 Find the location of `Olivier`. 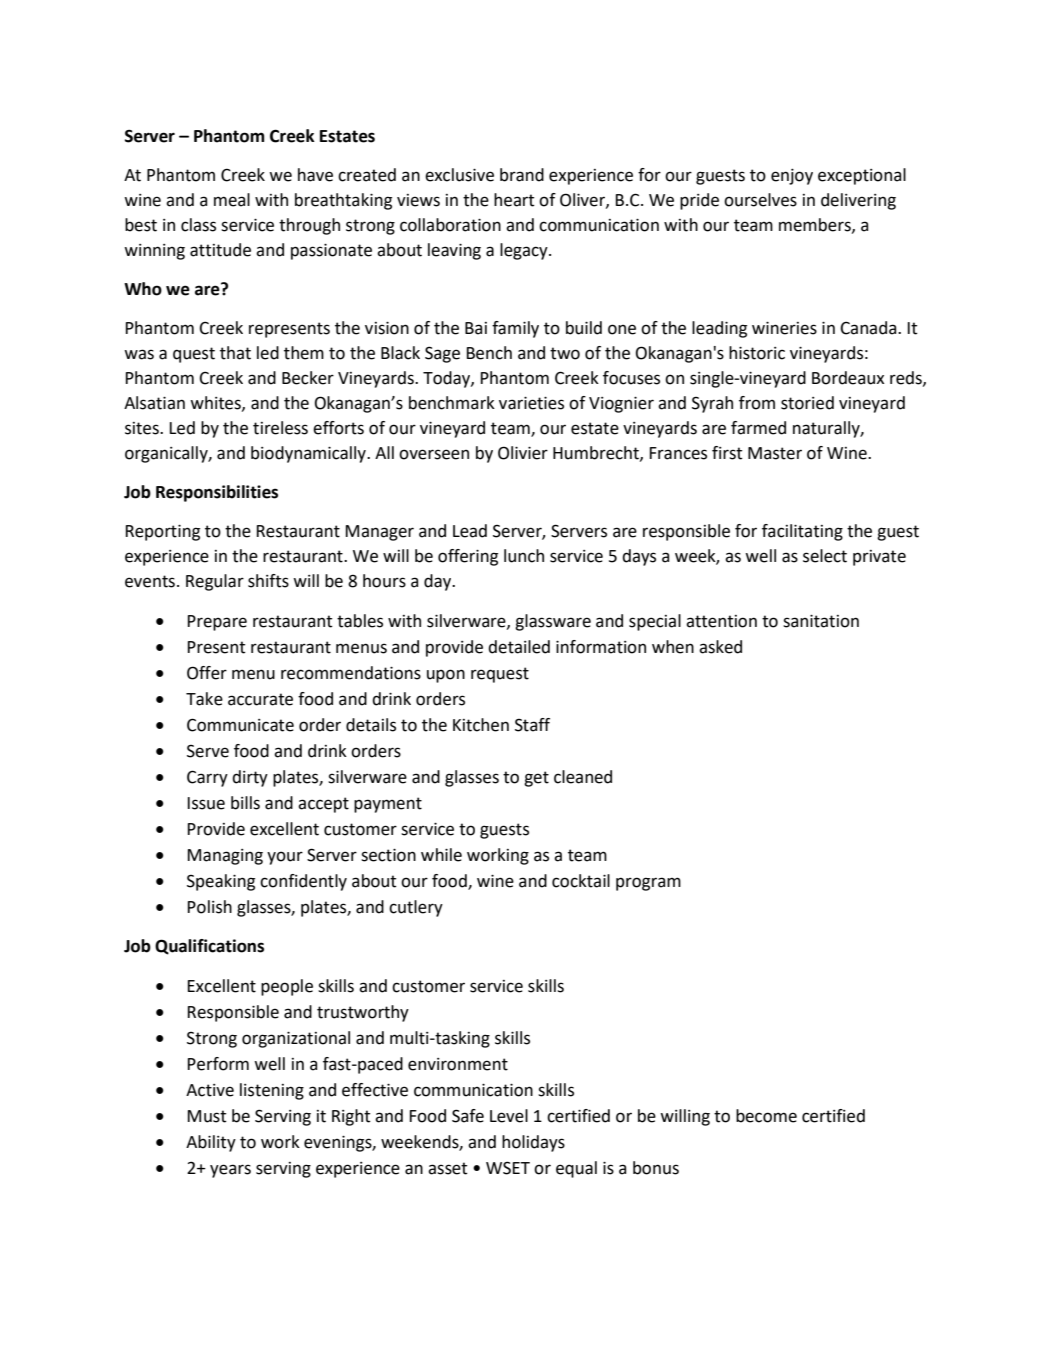

Olivier is located at coordinates (523, 453).
